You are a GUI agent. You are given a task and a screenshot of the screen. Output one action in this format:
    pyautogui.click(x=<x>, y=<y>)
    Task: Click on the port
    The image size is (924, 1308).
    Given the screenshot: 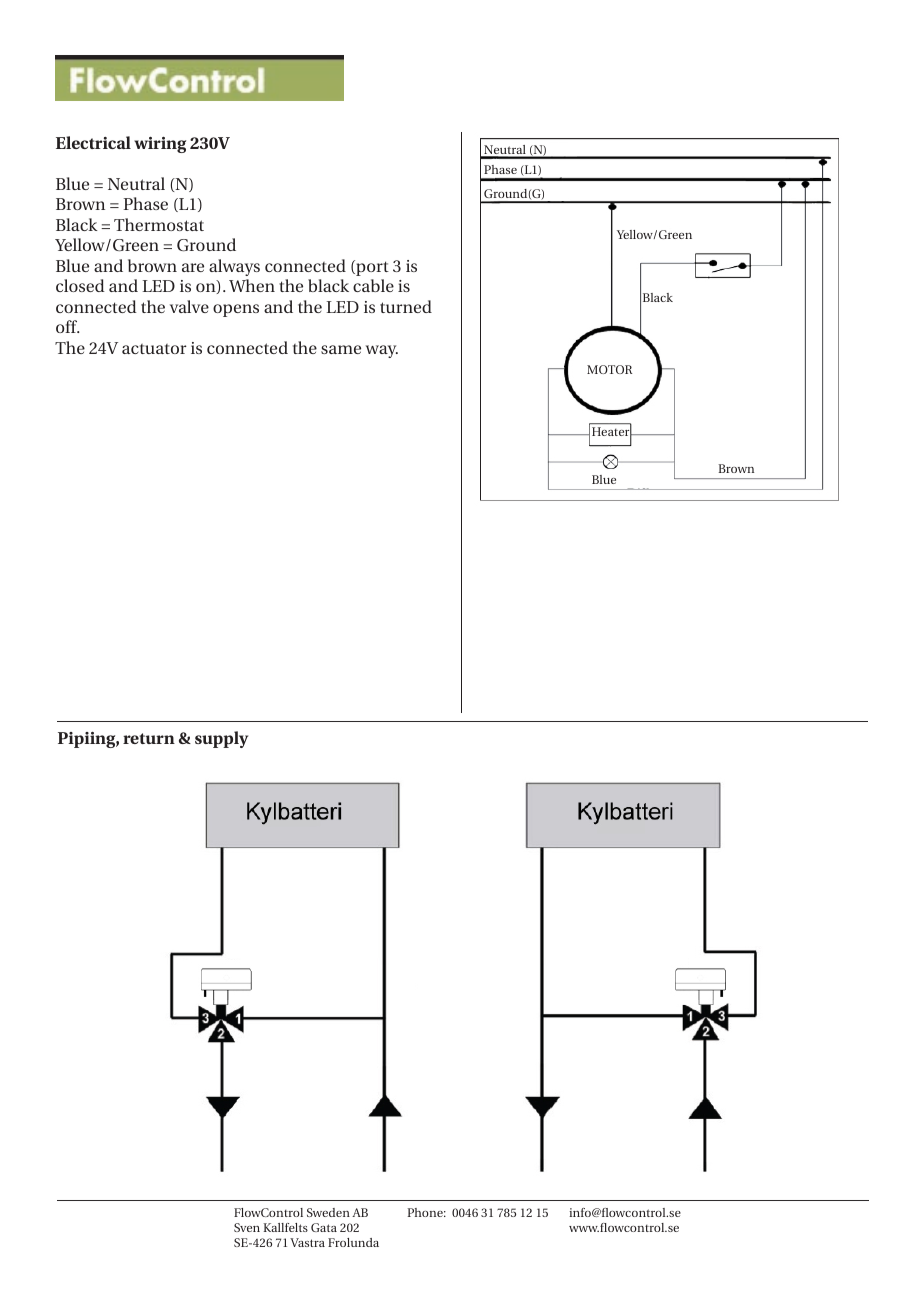 What is the action you would take?
    pyautogui.click(x=371, y=268)
